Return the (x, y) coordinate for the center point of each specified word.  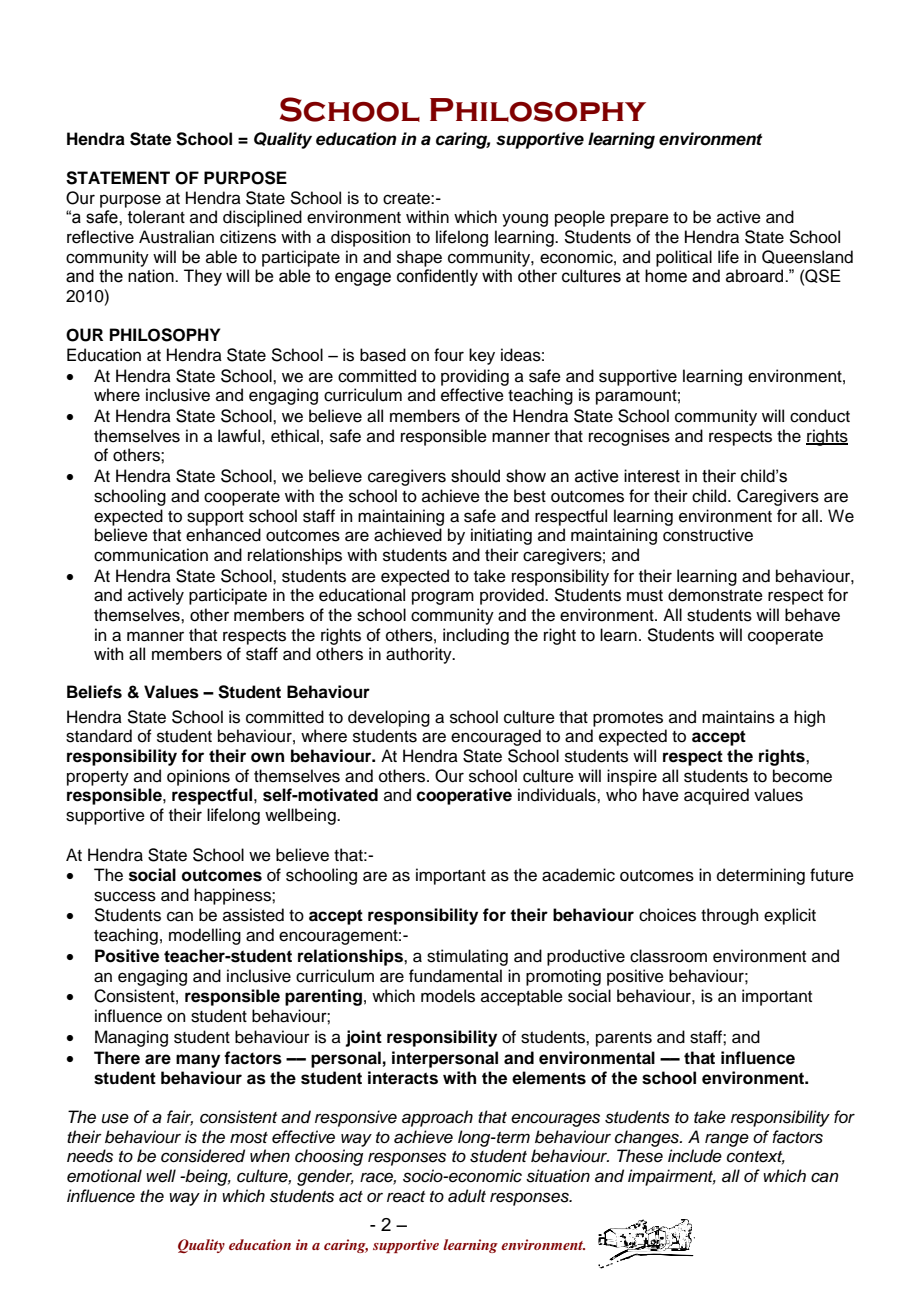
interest (652, 476)
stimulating (467, 957)
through (730, 916)
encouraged (496, 737)
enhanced (223, 535)
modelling (205, 936)
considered (203, 1156)
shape (419, 258)
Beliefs (94, 692)
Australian (176, 237)
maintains (738, 717)
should (475, 476)
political (684, 258)
